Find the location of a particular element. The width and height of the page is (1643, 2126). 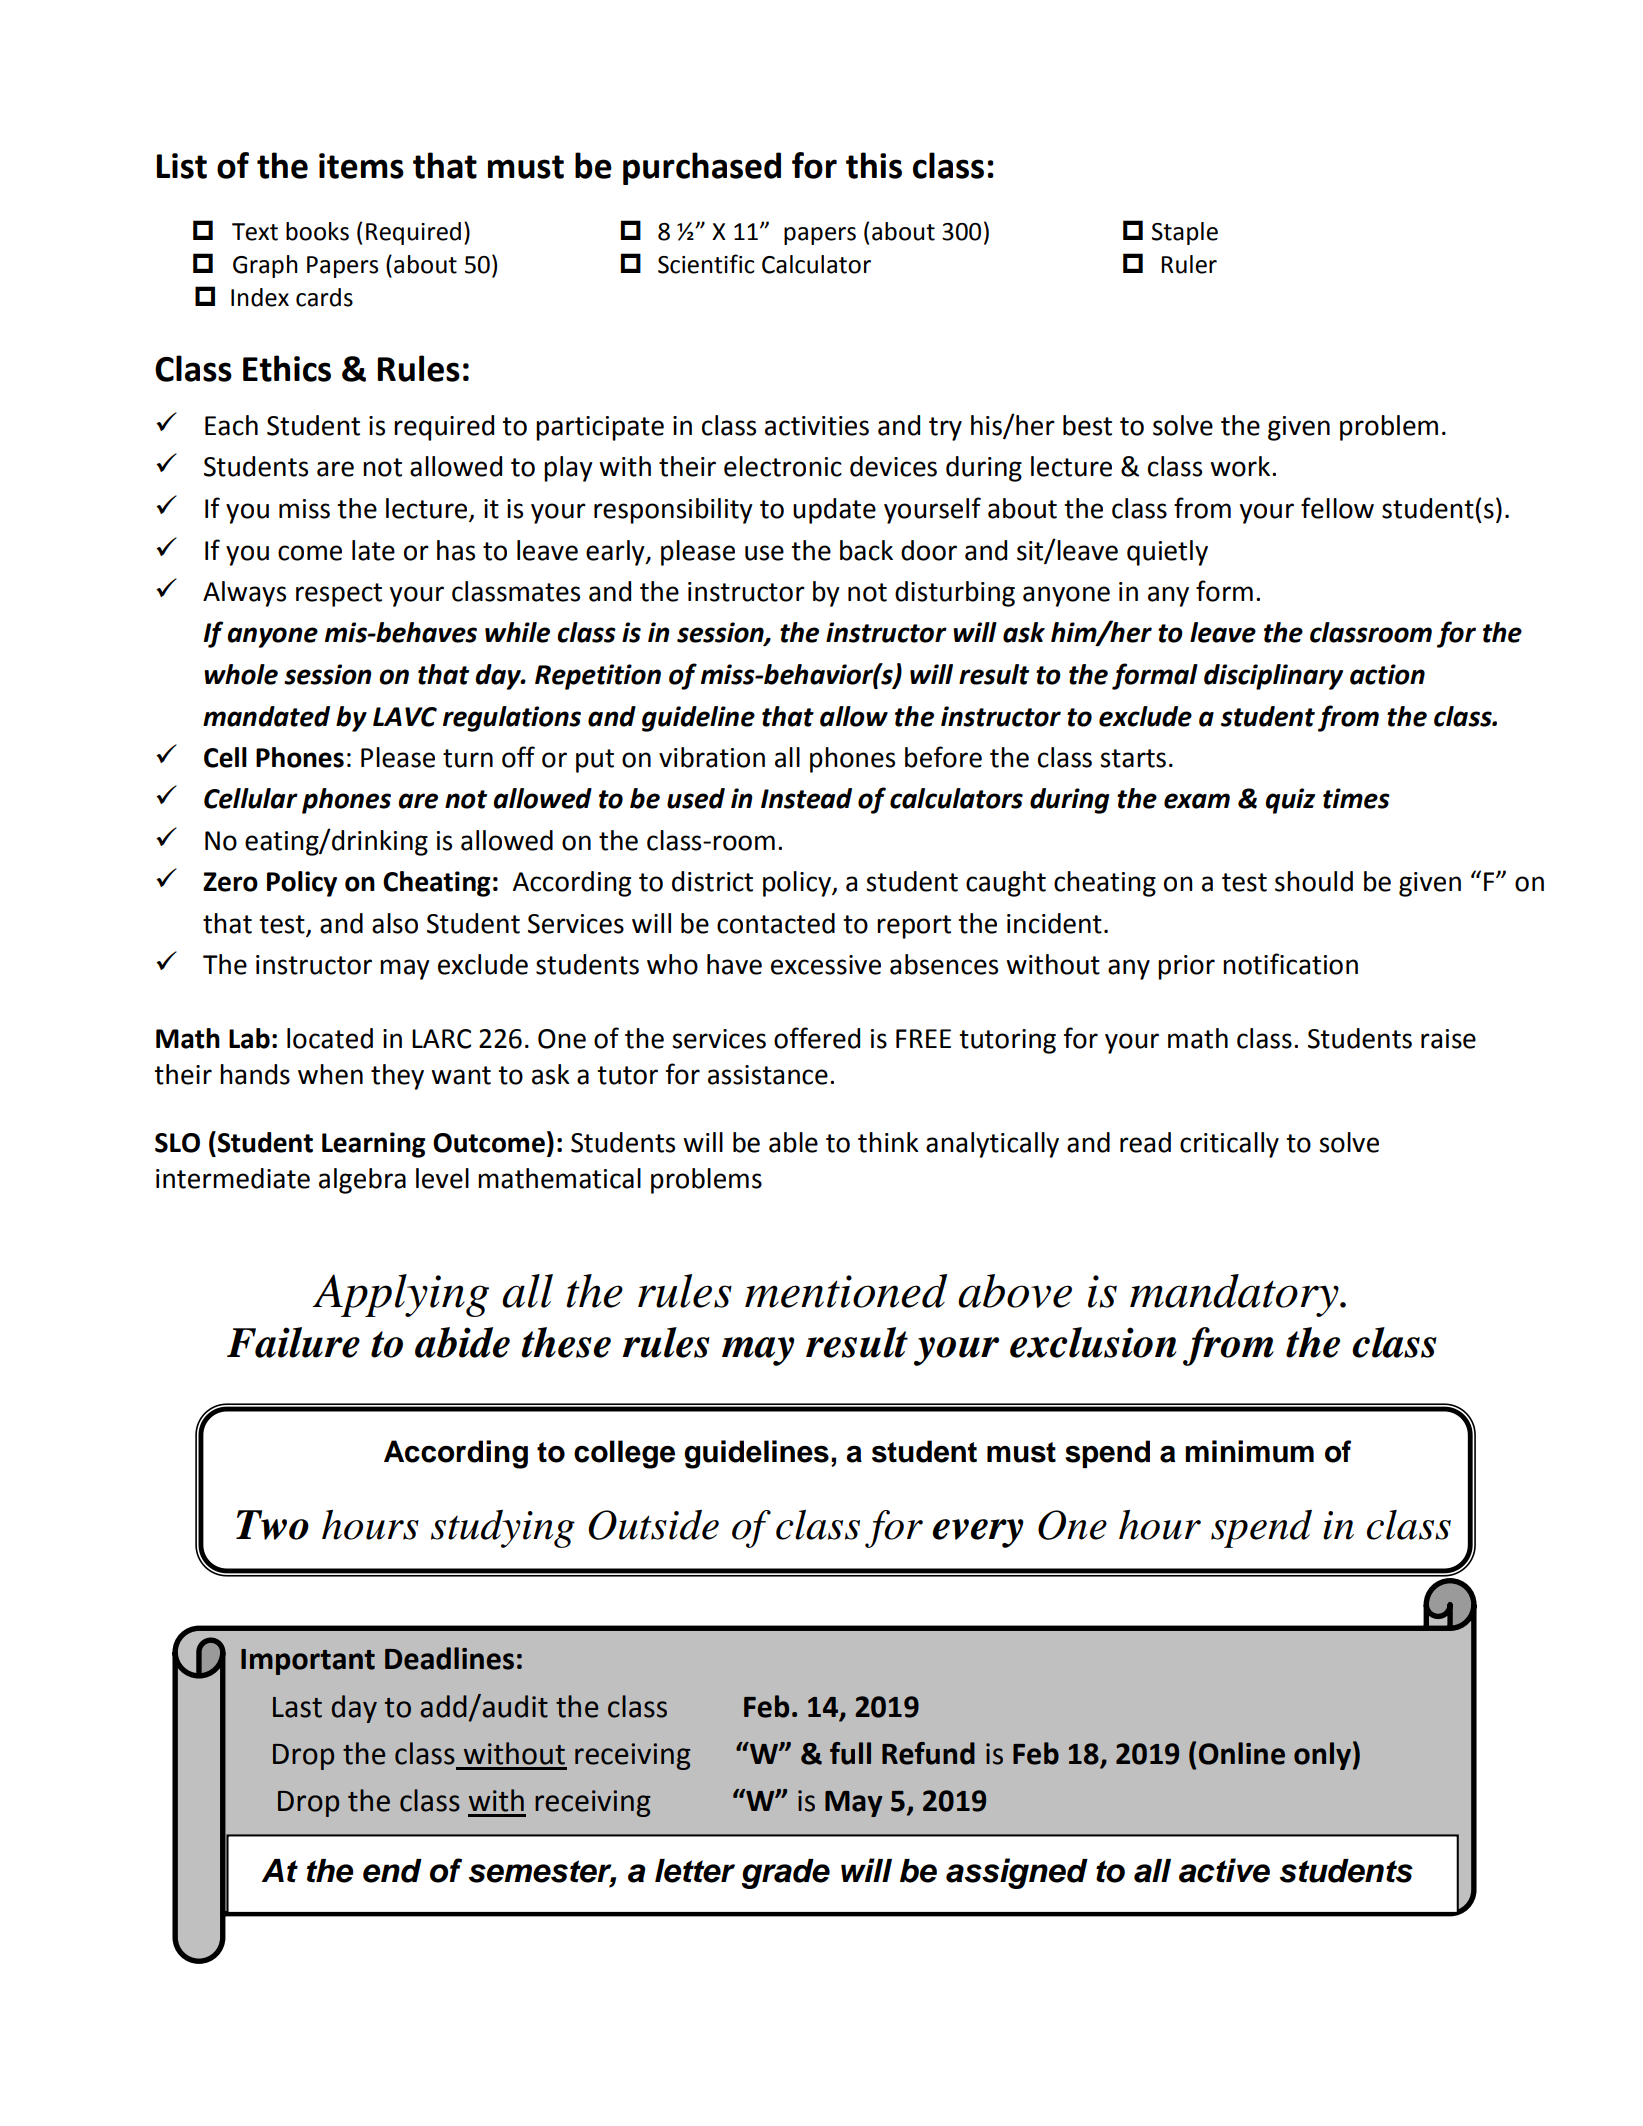

books is located at coordinates (317, 231).
